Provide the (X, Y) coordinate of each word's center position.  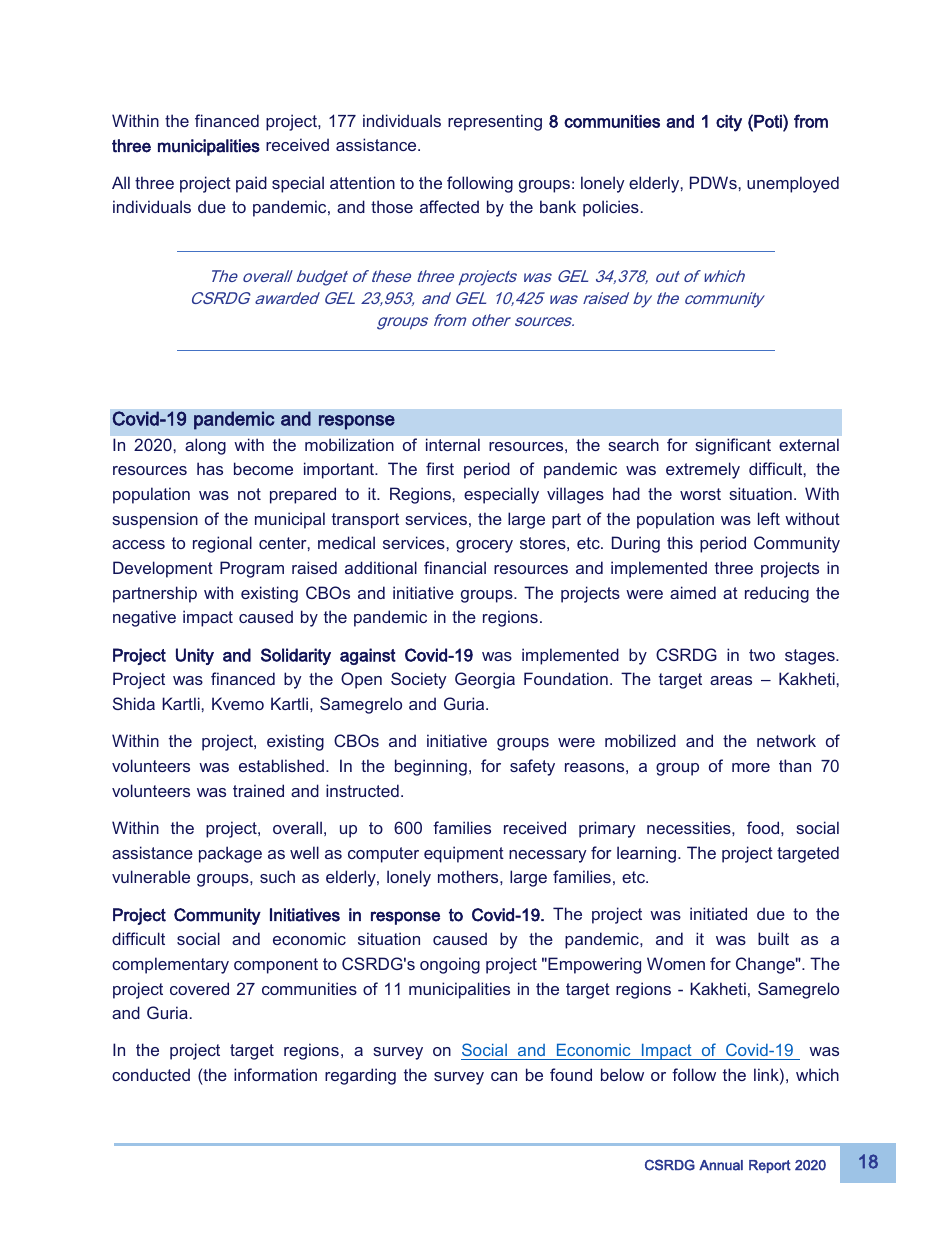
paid (251, 184)
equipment (464, 854)
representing (495, 122)
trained (258, 790)
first (440, 468)
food (764, 827)
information (275, 1074)
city (729, 123)
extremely (703, 470)
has (210, 468)
